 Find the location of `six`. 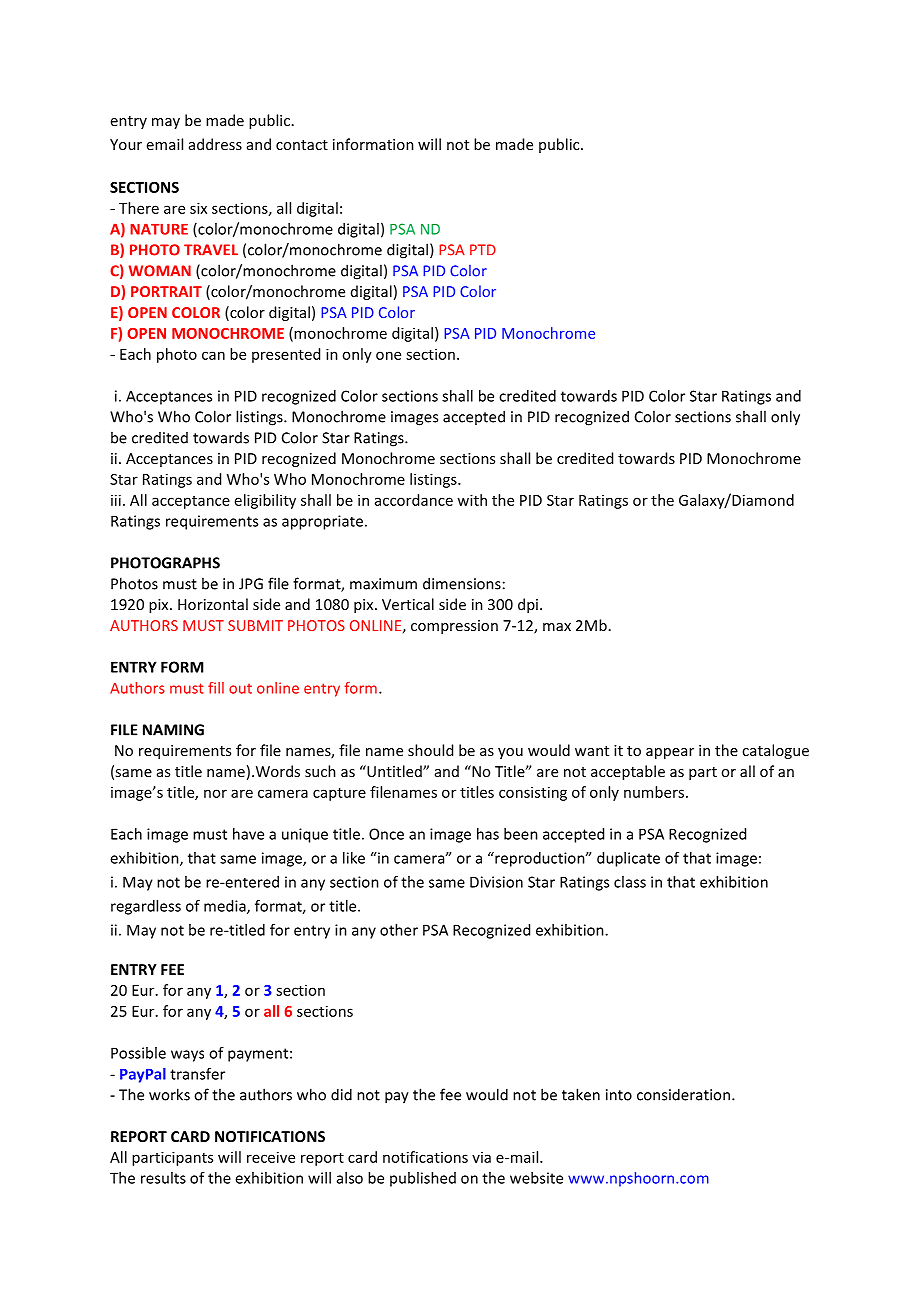

six is located at coordinates (198, 208).
